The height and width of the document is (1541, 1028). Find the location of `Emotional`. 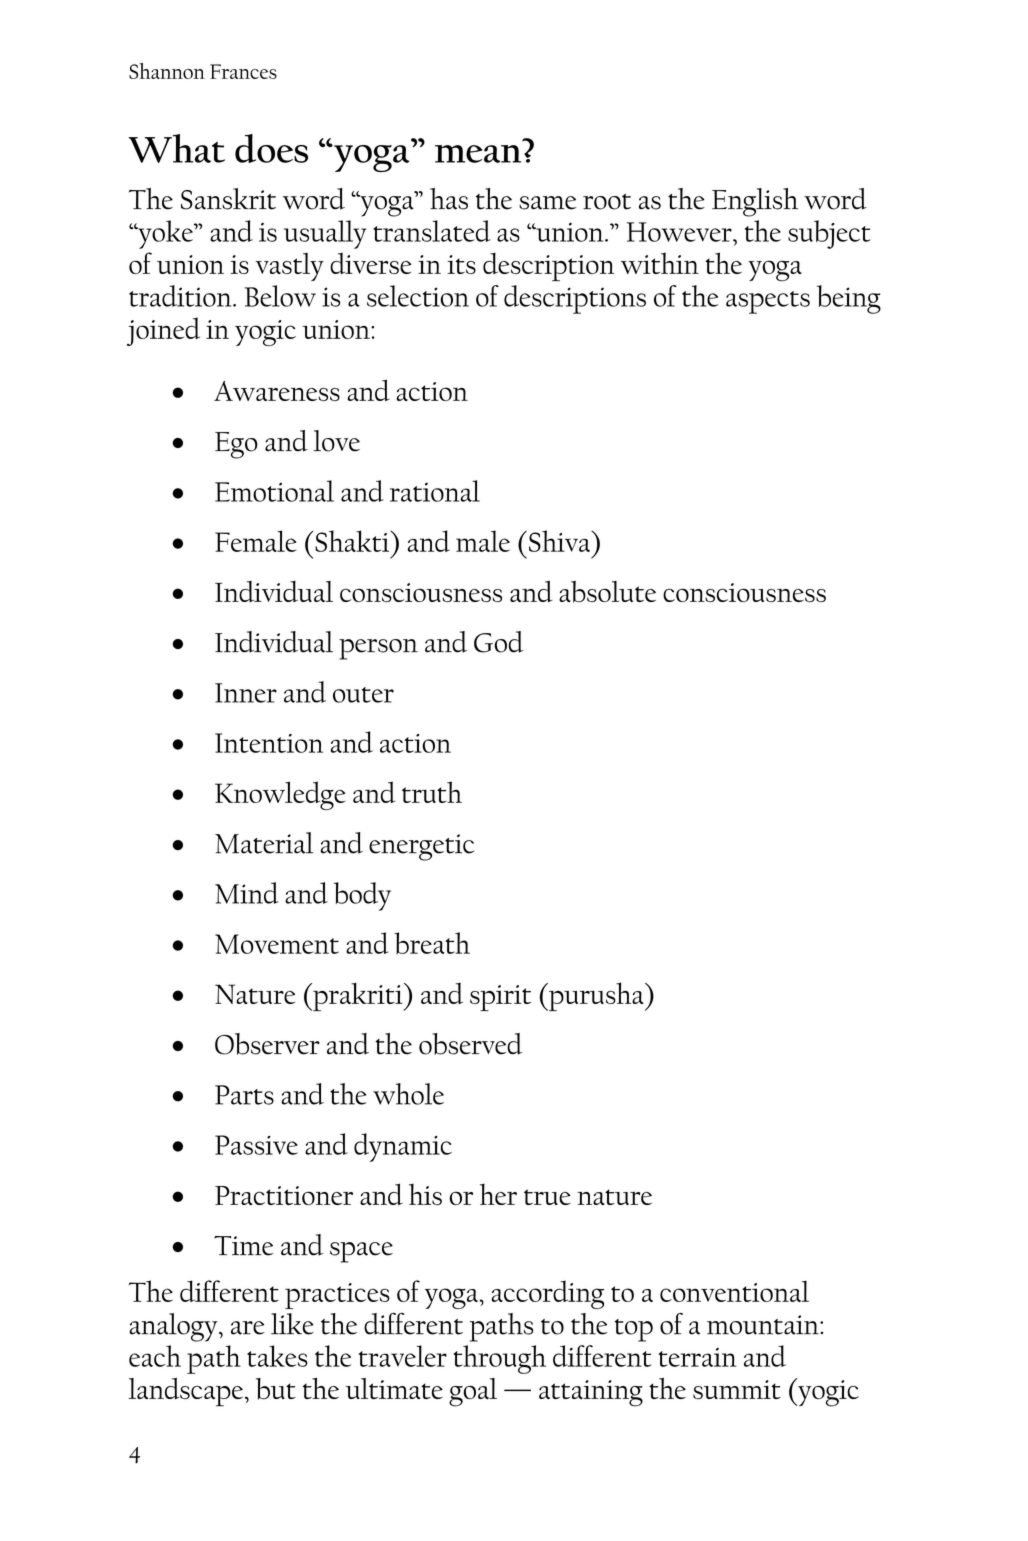

Emotional is located at coordinates (274, 491).
